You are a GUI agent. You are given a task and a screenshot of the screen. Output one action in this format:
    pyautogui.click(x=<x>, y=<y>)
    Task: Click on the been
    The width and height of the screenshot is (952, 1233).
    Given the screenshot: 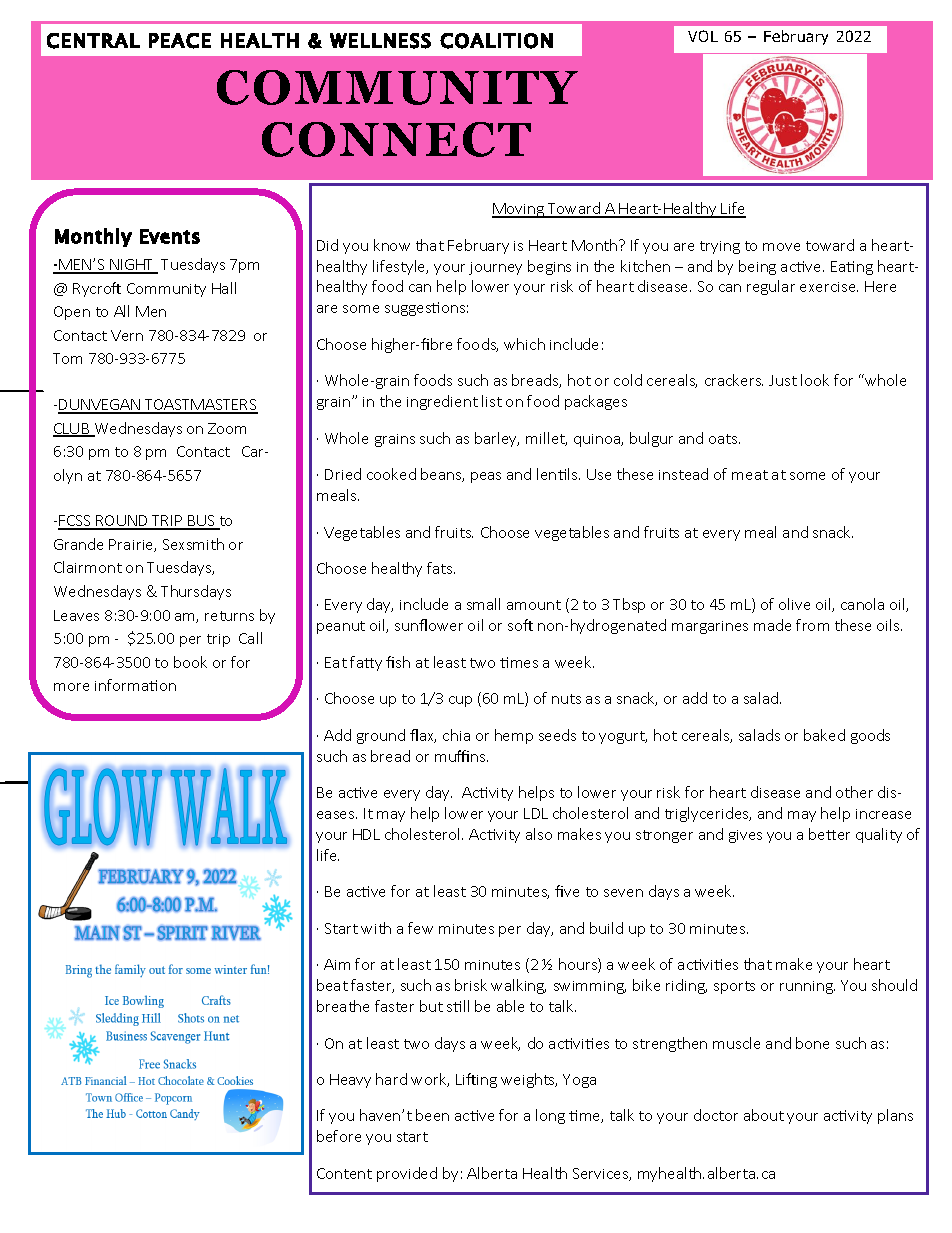 What is the action you would take?
    pyautogui.click(x=432, y=1115)
